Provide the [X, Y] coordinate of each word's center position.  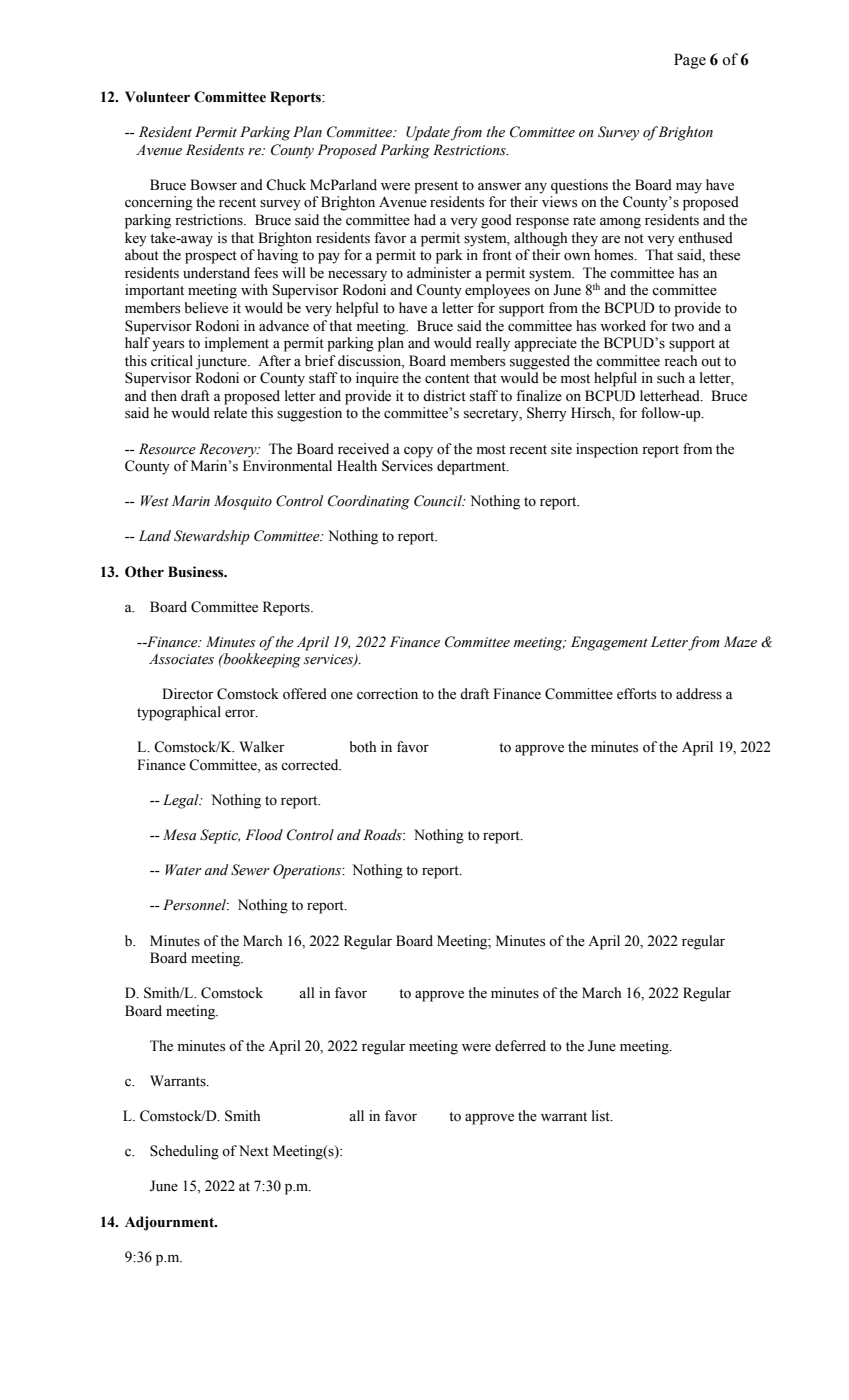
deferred [520, 1046]
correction [387, 694]
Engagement [609, 643]
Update [428, 133]
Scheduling [184, 1152]
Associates [181, 659]
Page [690, 61]
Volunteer [157, 97]
